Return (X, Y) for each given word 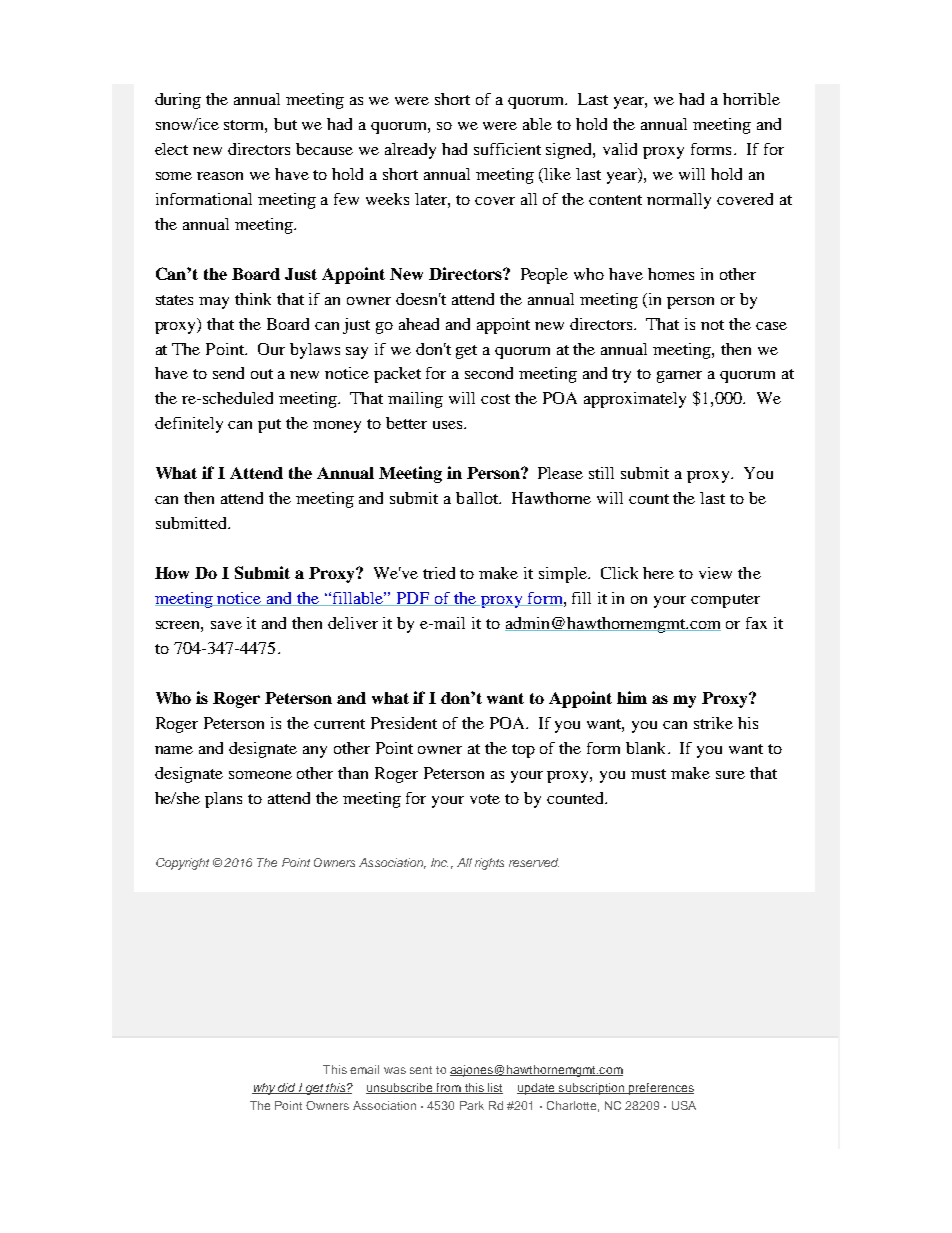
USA (684, 1105)
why (264, 1089)
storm (245, 126)
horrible (751, 99)
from (448, 1088)
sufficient (507, 149)
